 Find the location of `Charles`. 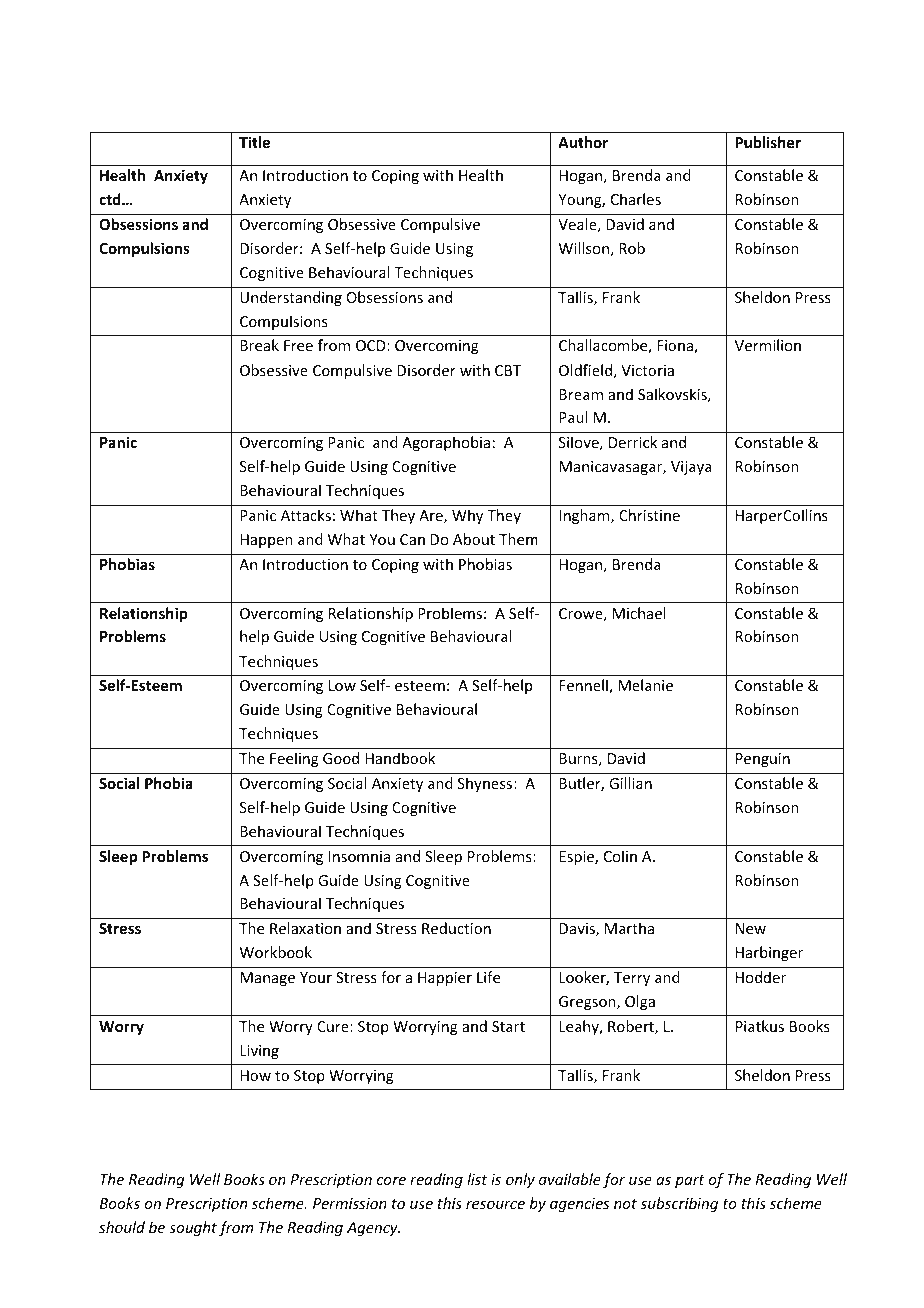

Charles is located at coordinates (636, 199).
